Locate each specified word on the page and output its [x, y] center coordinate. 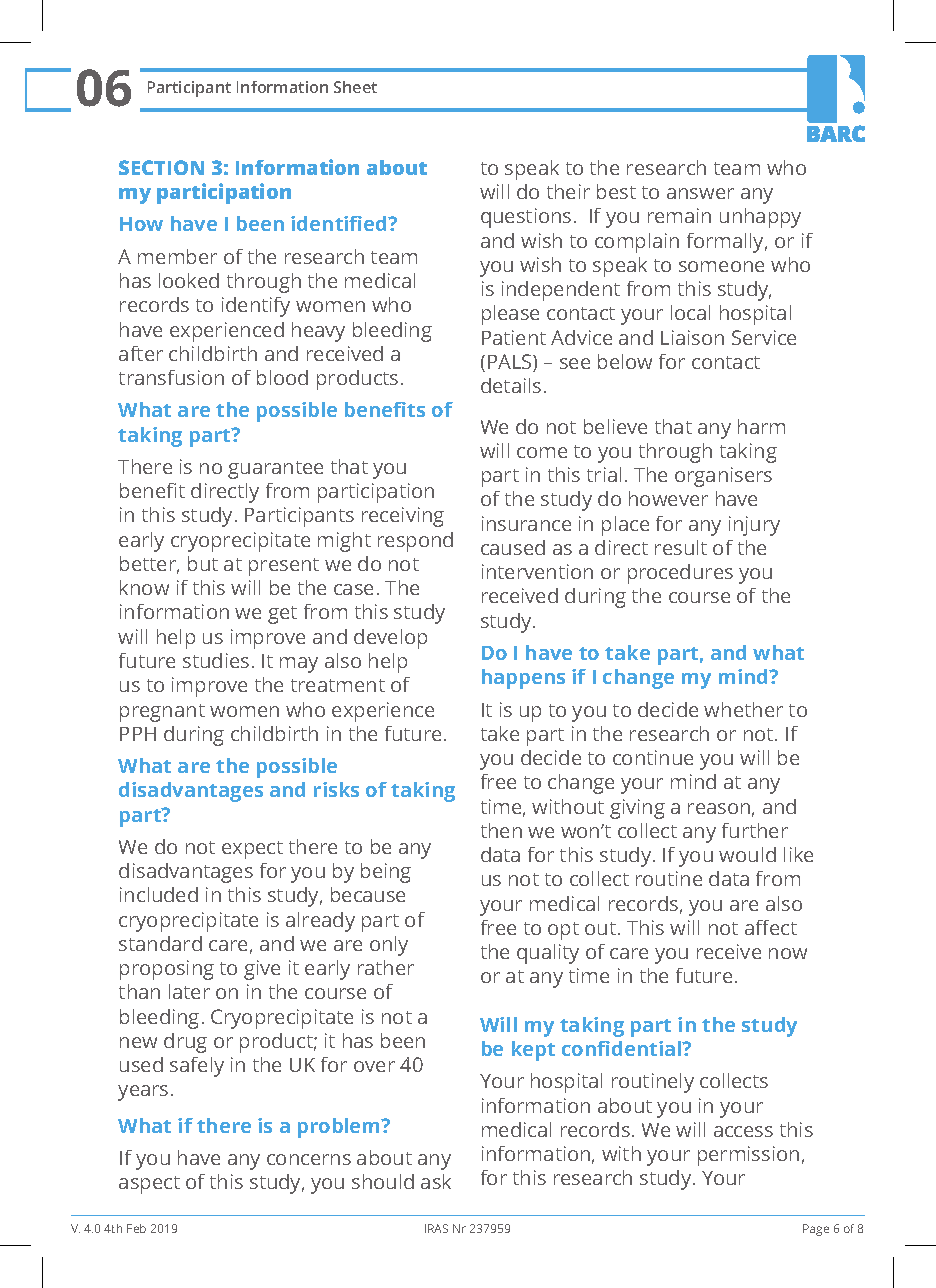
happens [523, 679]
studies [216, 660]
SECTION [161, 167]
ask [436, 1181]
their [568, 191]
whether [743, 709]
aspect [149, 1185]
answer [700, 193]
